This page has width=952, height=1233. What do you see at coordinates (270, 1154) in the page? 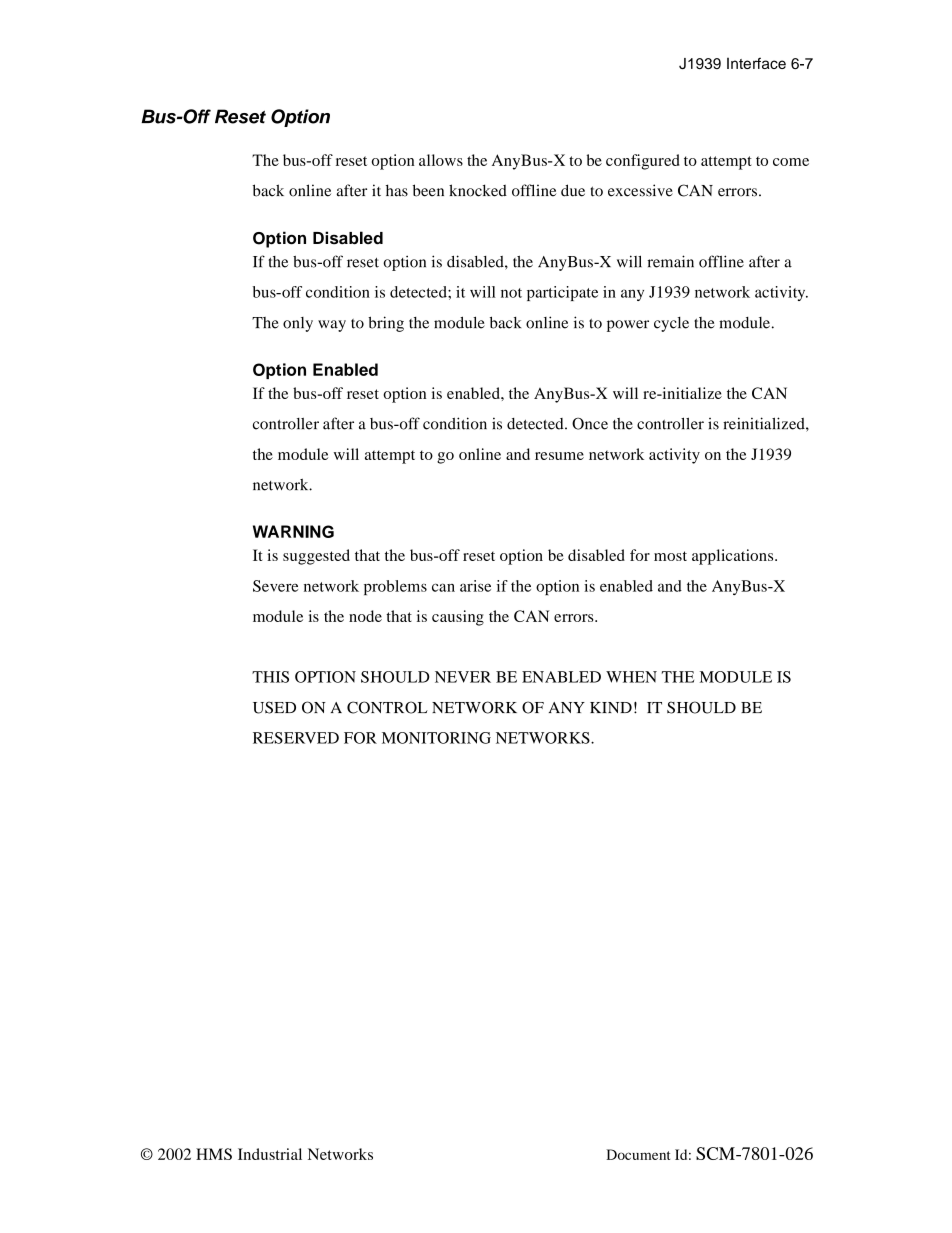
I see `Industrial` at bounding box center [270, 1154].
